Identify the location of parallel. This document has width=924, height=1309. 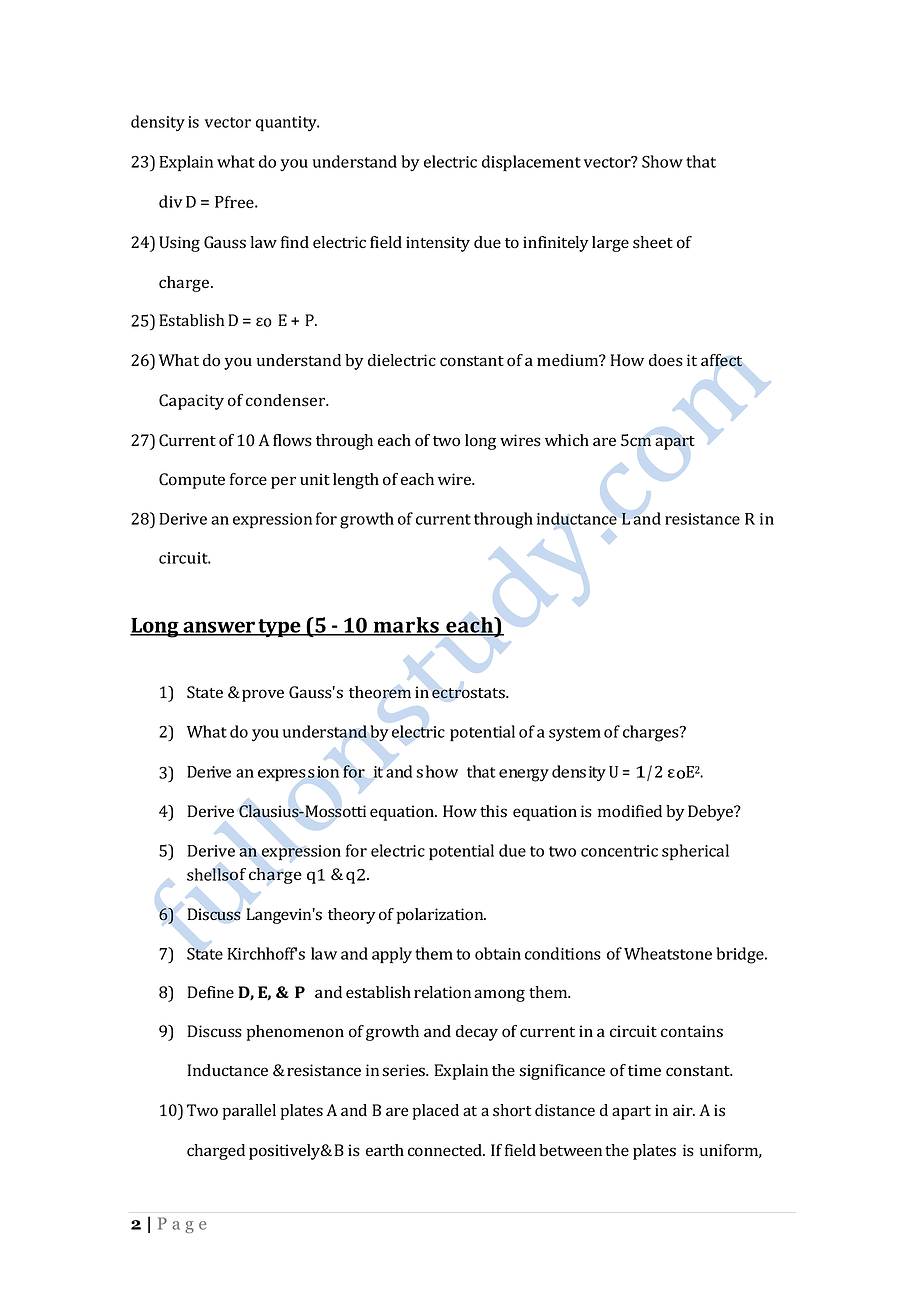
(249, 1112).
